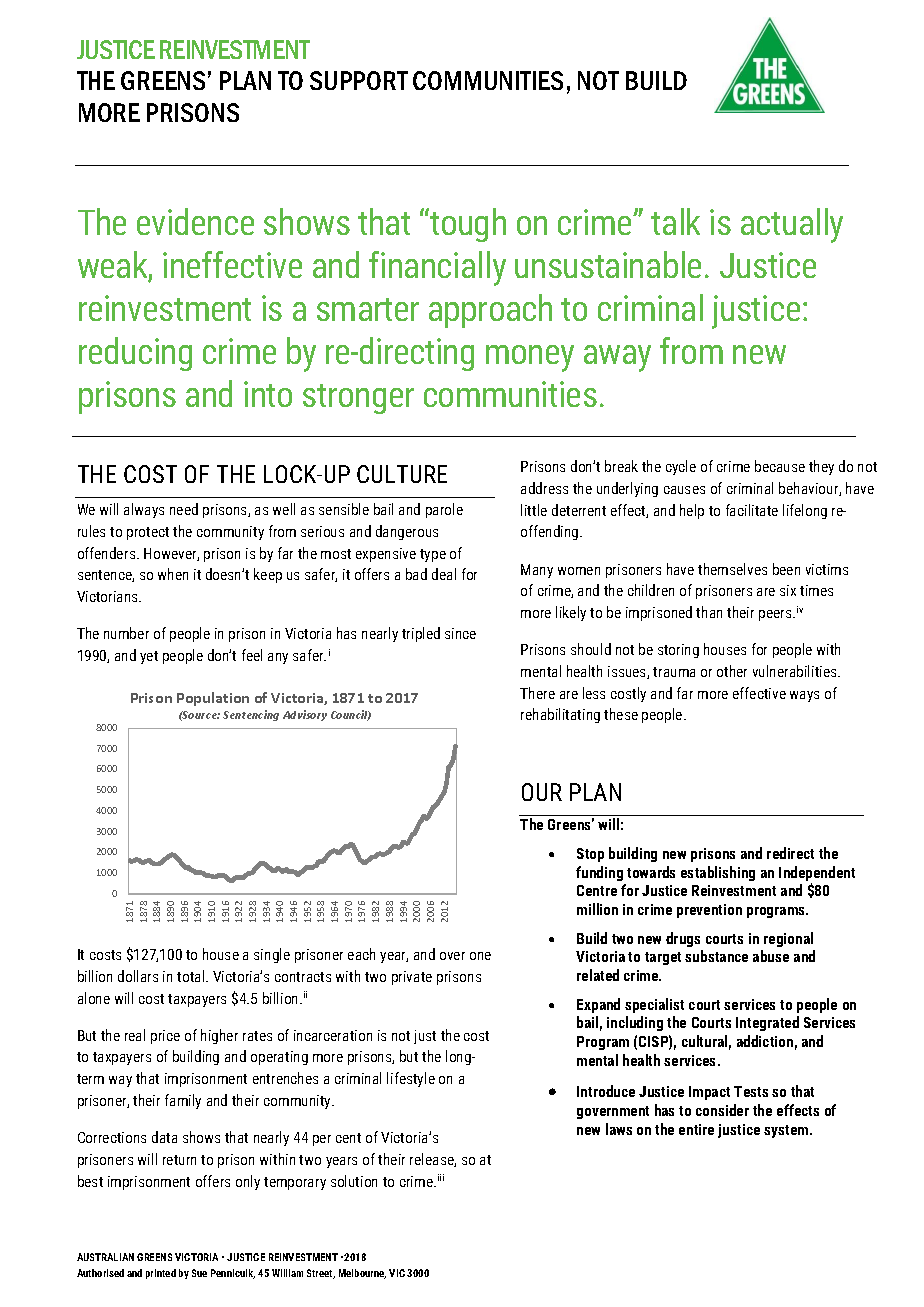  Describe the element at coordinates (192, 976) in the screenshot. I see `total` at that location.
